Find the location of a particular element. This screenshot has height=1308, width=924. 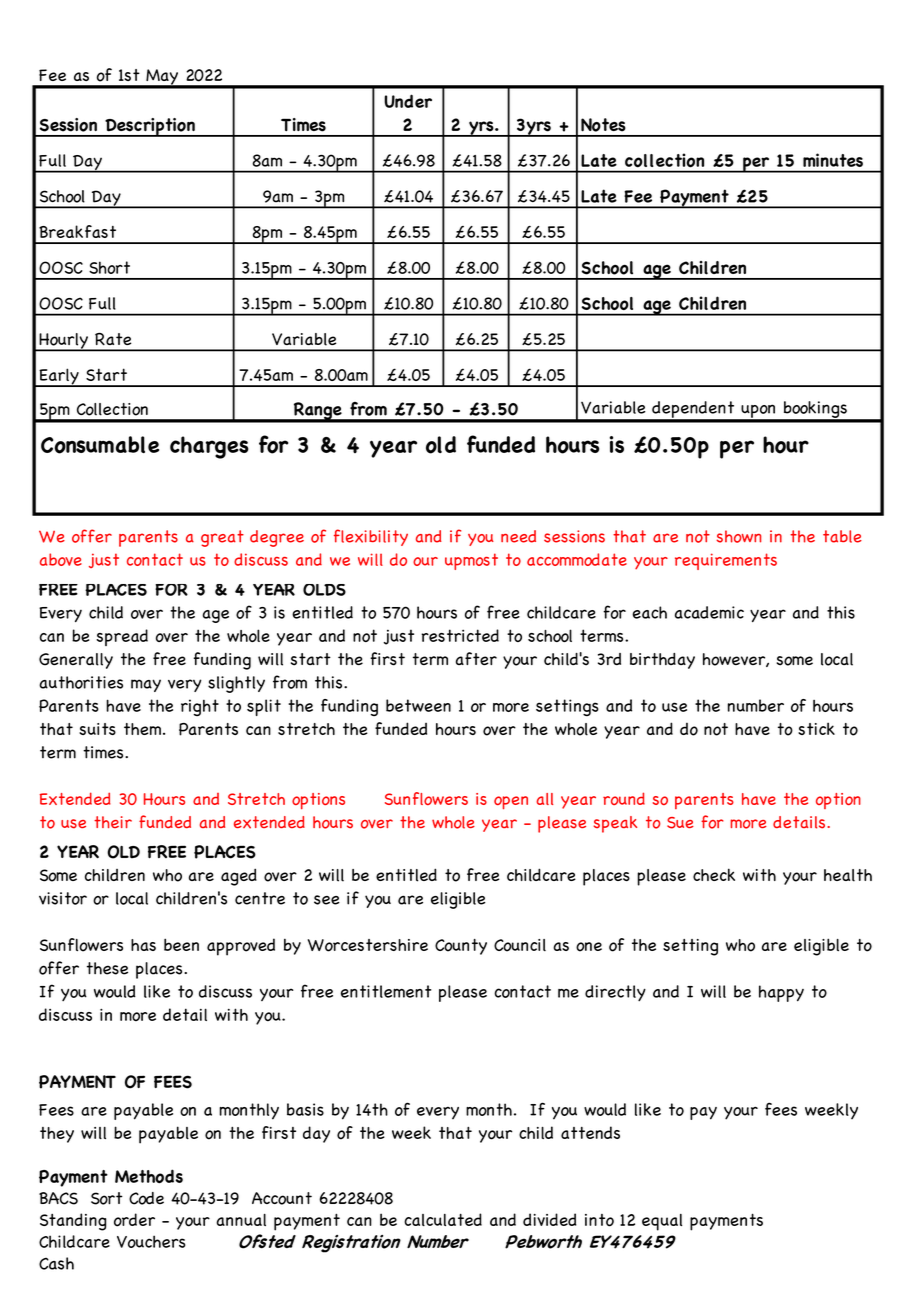

divided is located at coordinates (549, 1219).
